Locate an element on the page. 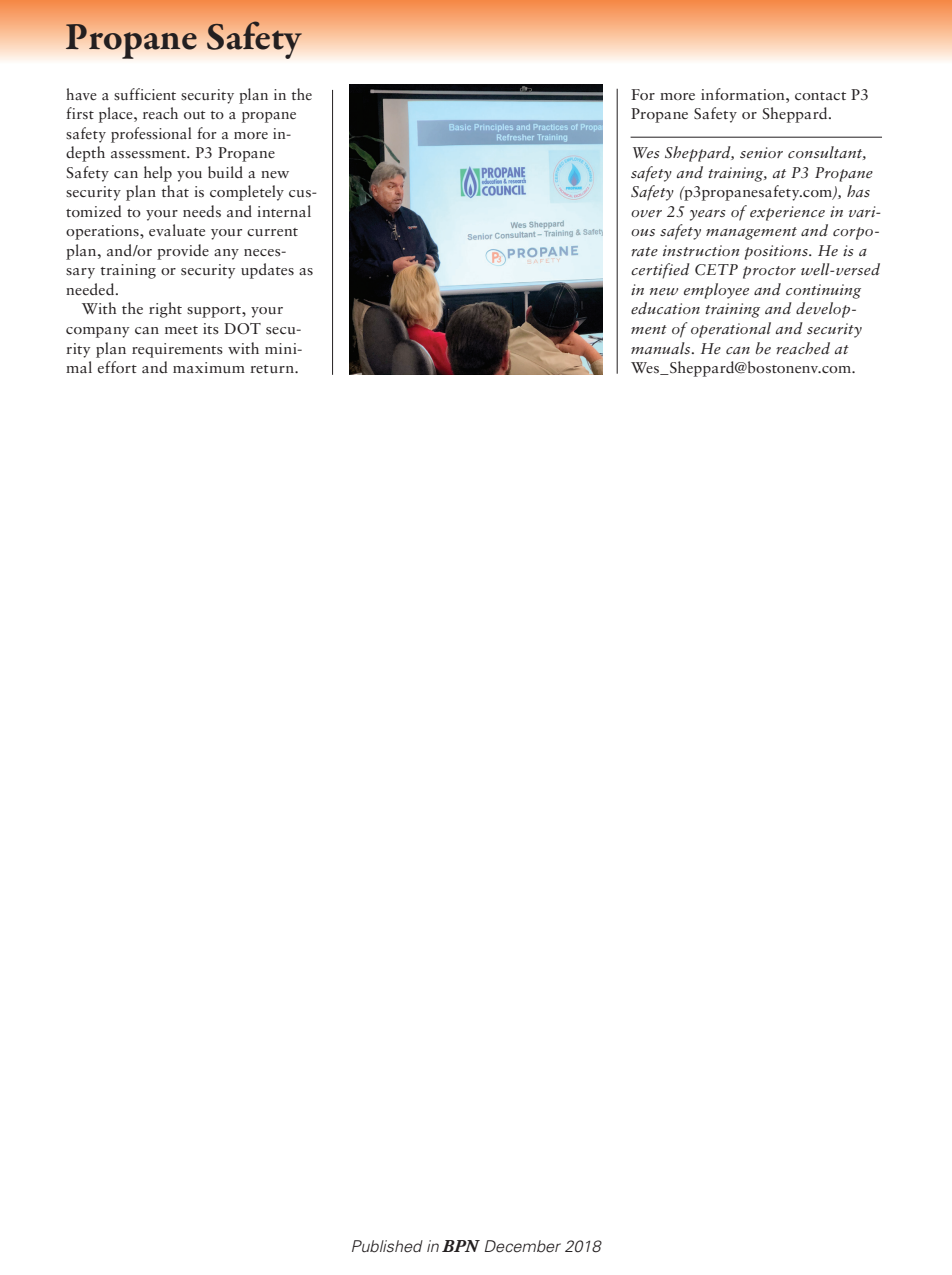 This document has width=952, height=1275. Published is located at coordinates (387, 1246).
